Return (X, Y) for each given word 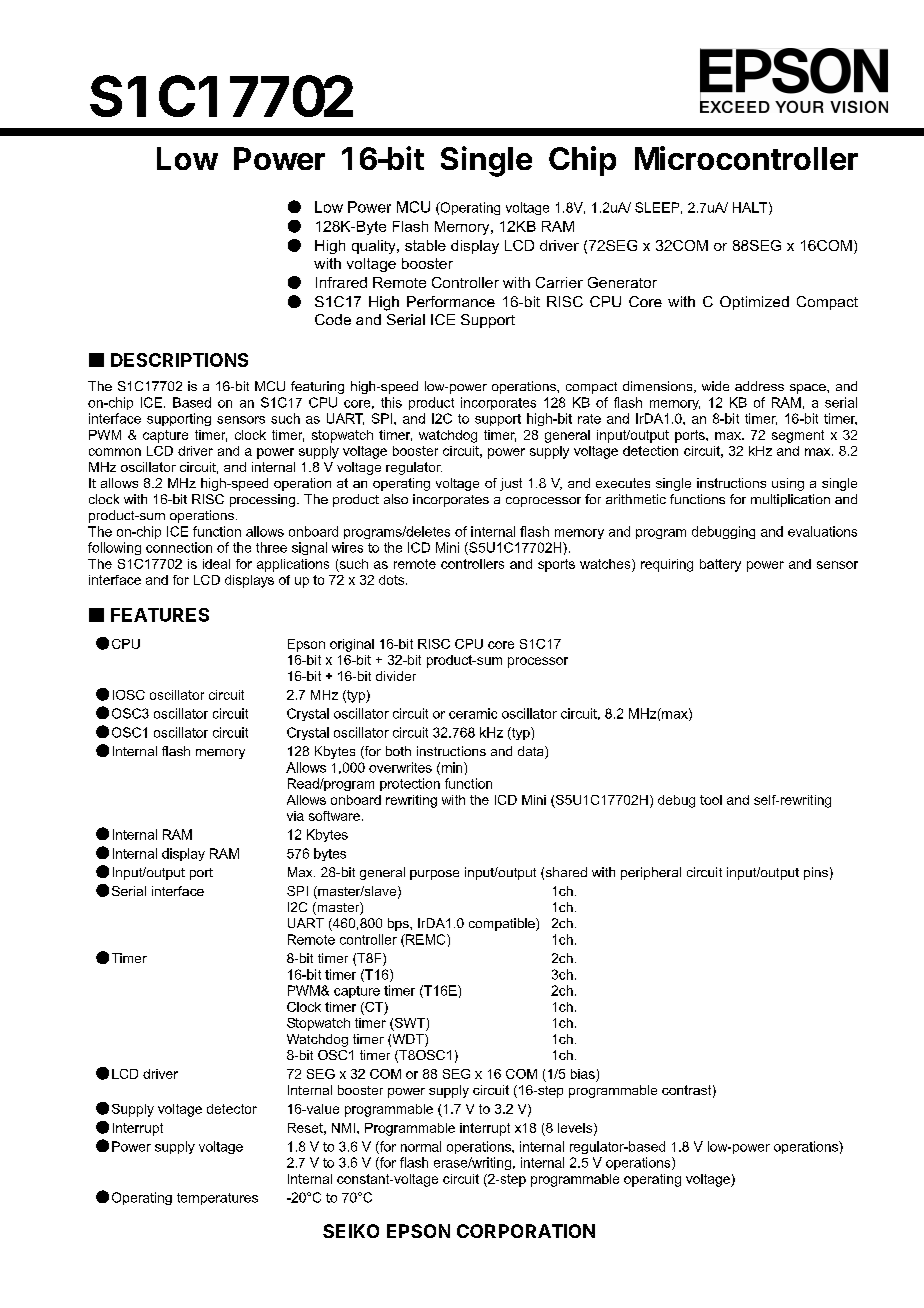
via (295, 816)
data (532, 752)
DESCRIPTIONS (179, 360)
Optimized (754, 303)
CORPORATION (526, 1231)
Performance (451, 301)
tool (711, 800)
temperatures (217, 1199)
